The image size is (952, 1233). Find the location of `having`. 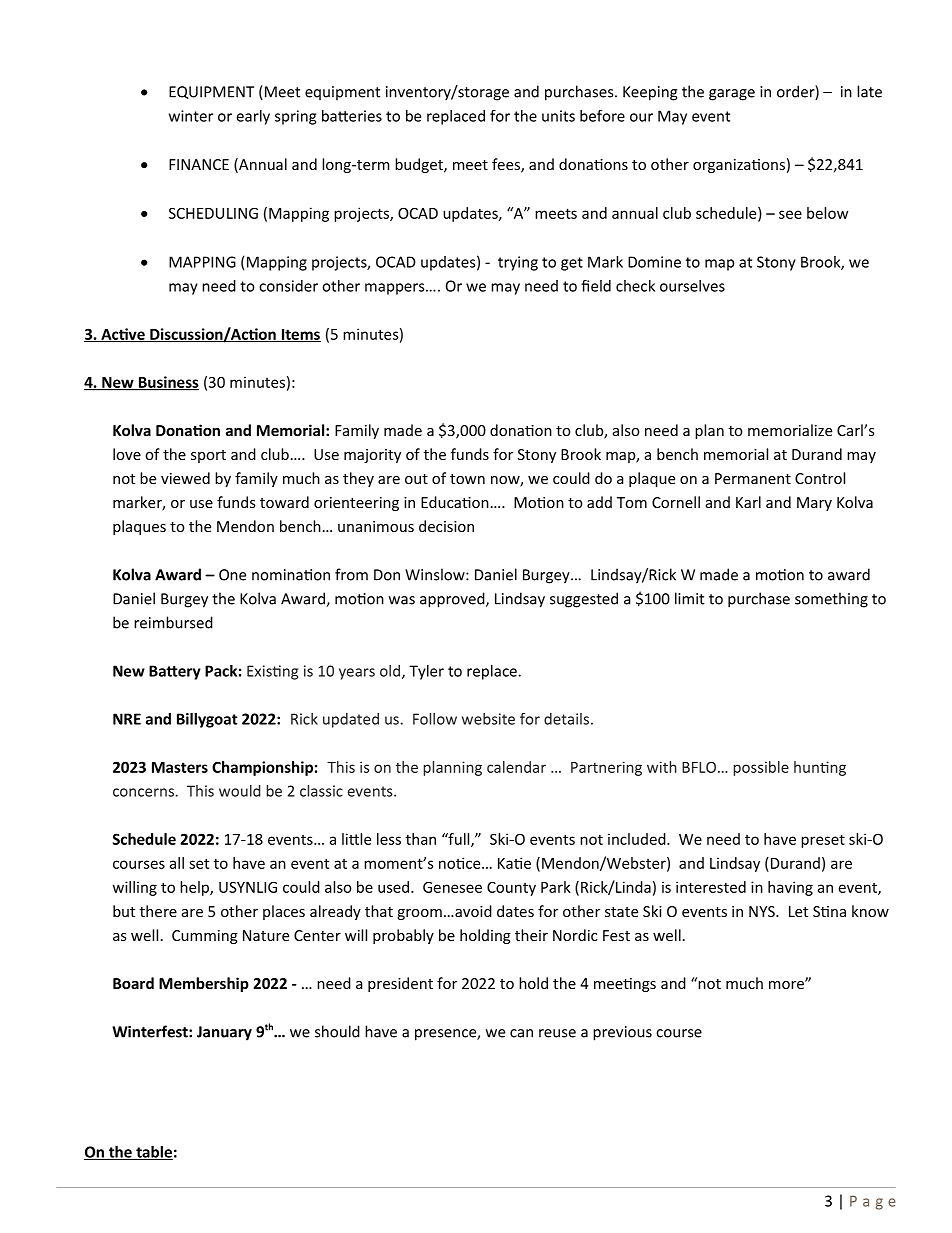

having is located at coordinates (790, 888).
